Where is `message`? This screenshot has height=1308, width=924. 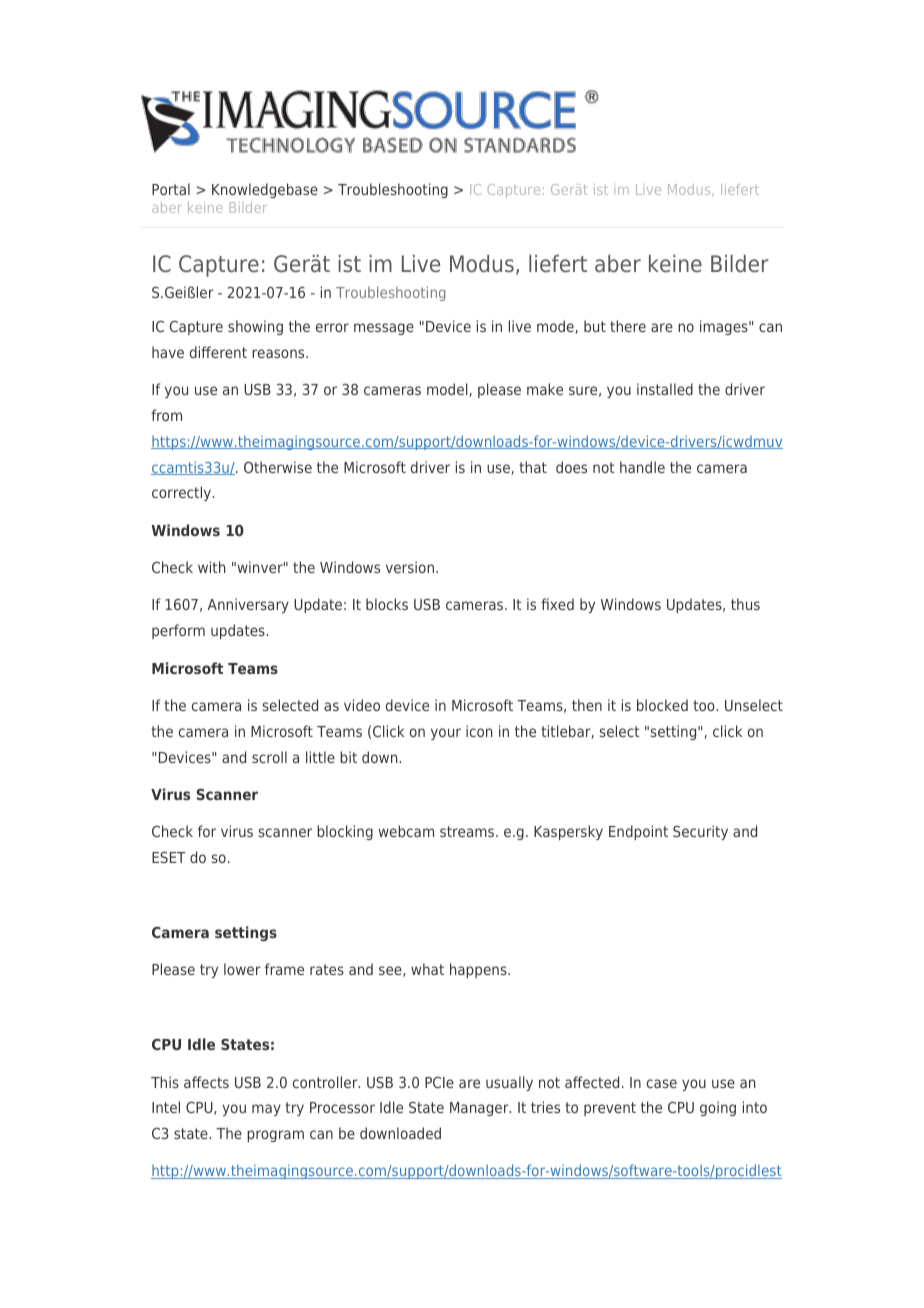
message is located at coordinates (384, 329).
